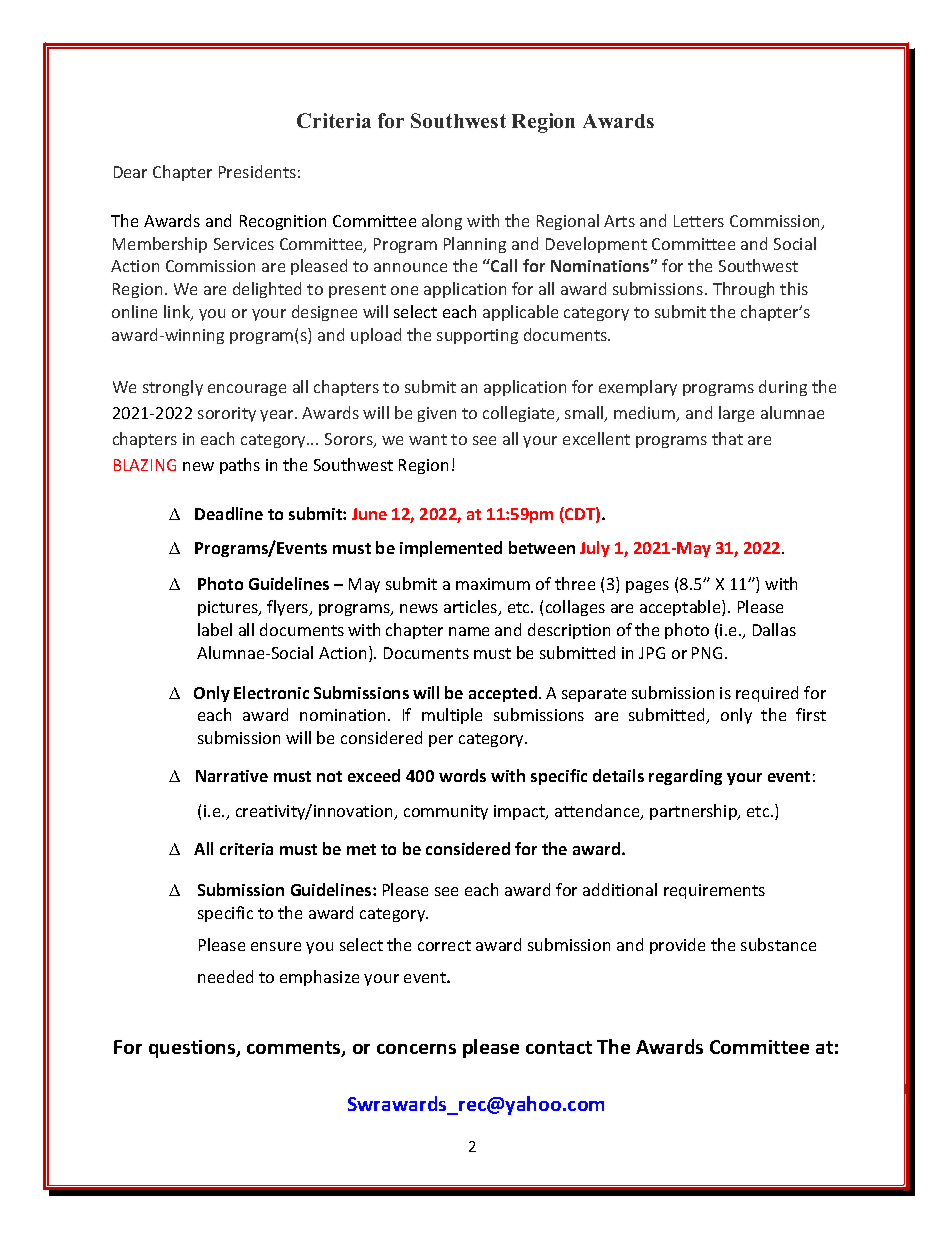 The height and width of the image is (1233, 952). I want to click on Letters, so click(699, 221).
